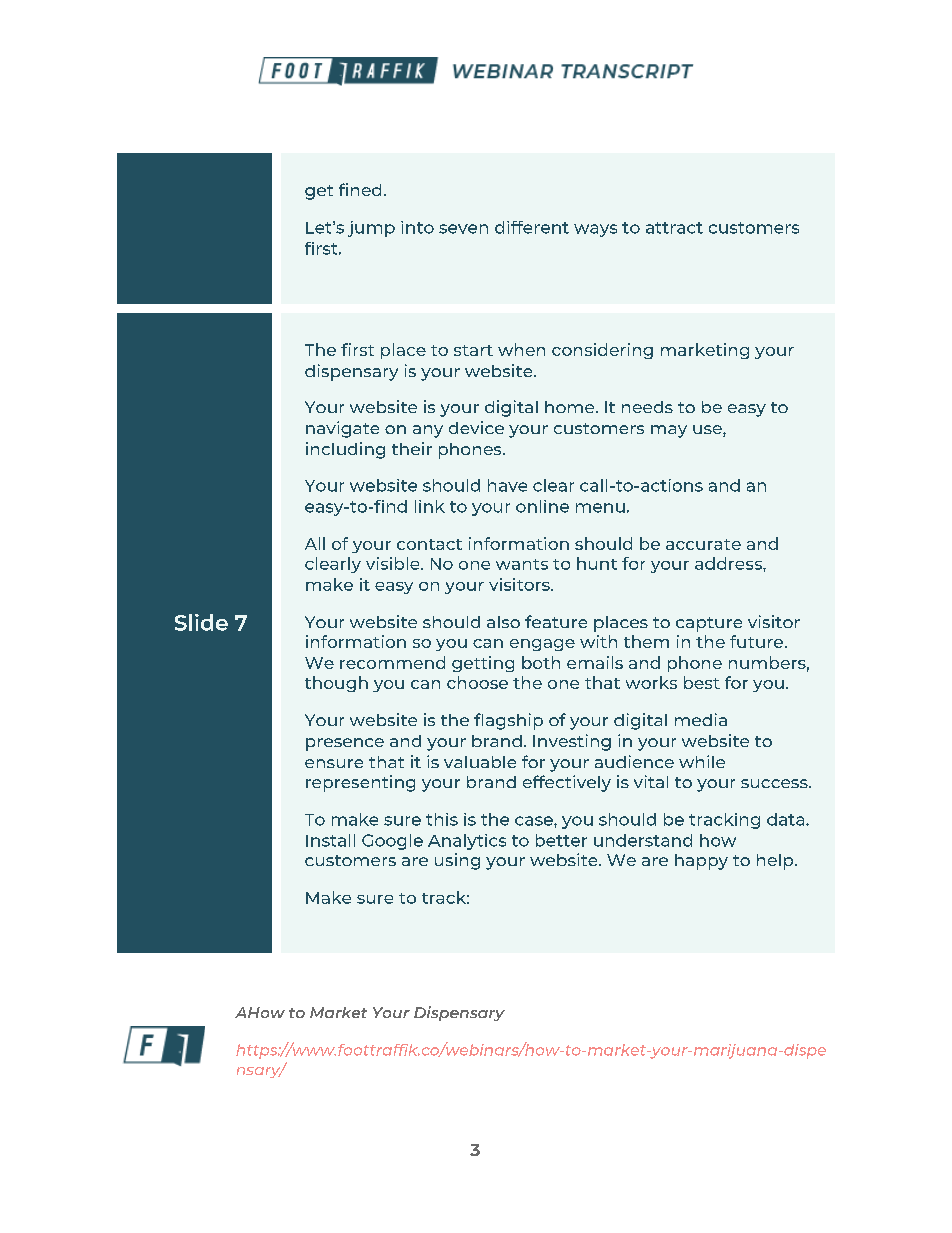 The image size is (952, 1233). Describe the element at coordinates (360, 189) in the screenshot. I see `fined` at that location.
